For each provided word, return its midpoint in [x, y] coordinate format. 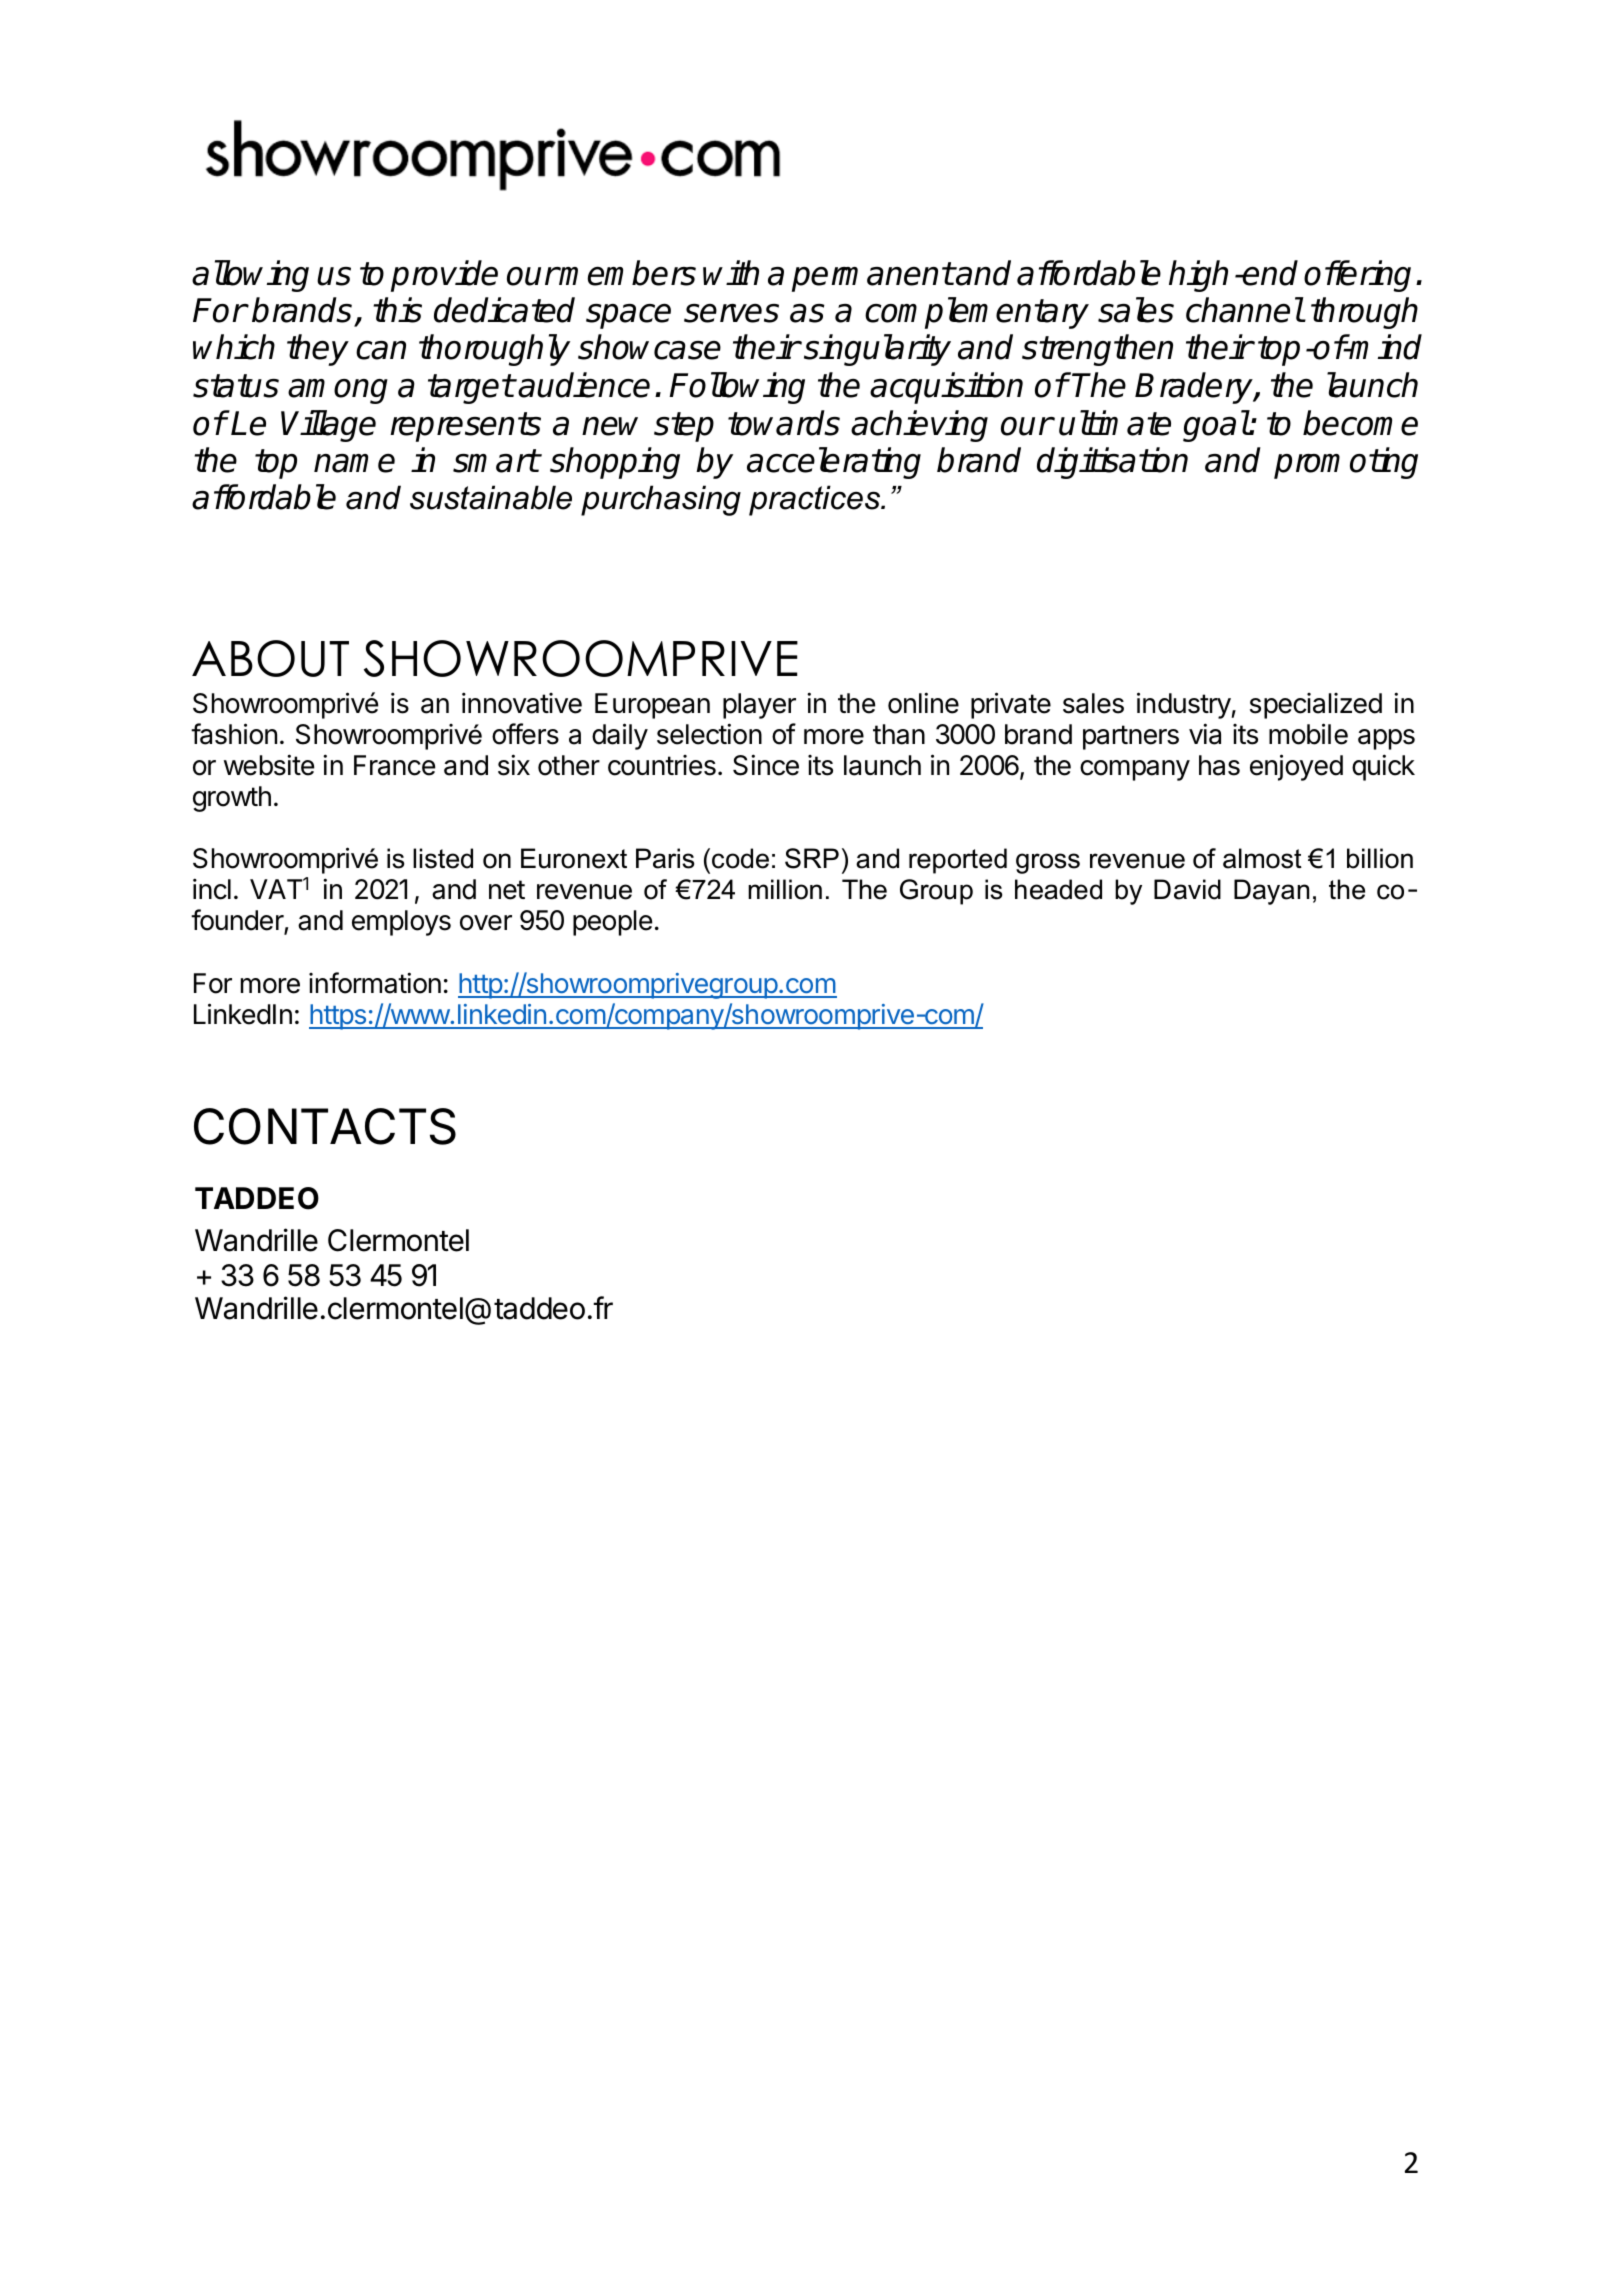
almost [1262, 858]
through [1364, 313]
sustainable [491, 497]
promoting [1346, 463]
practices [816, 500]
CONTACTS [325, 1126]
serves [731, 313]
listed [443, 858]
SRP [812, 858]
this [397, 310]
